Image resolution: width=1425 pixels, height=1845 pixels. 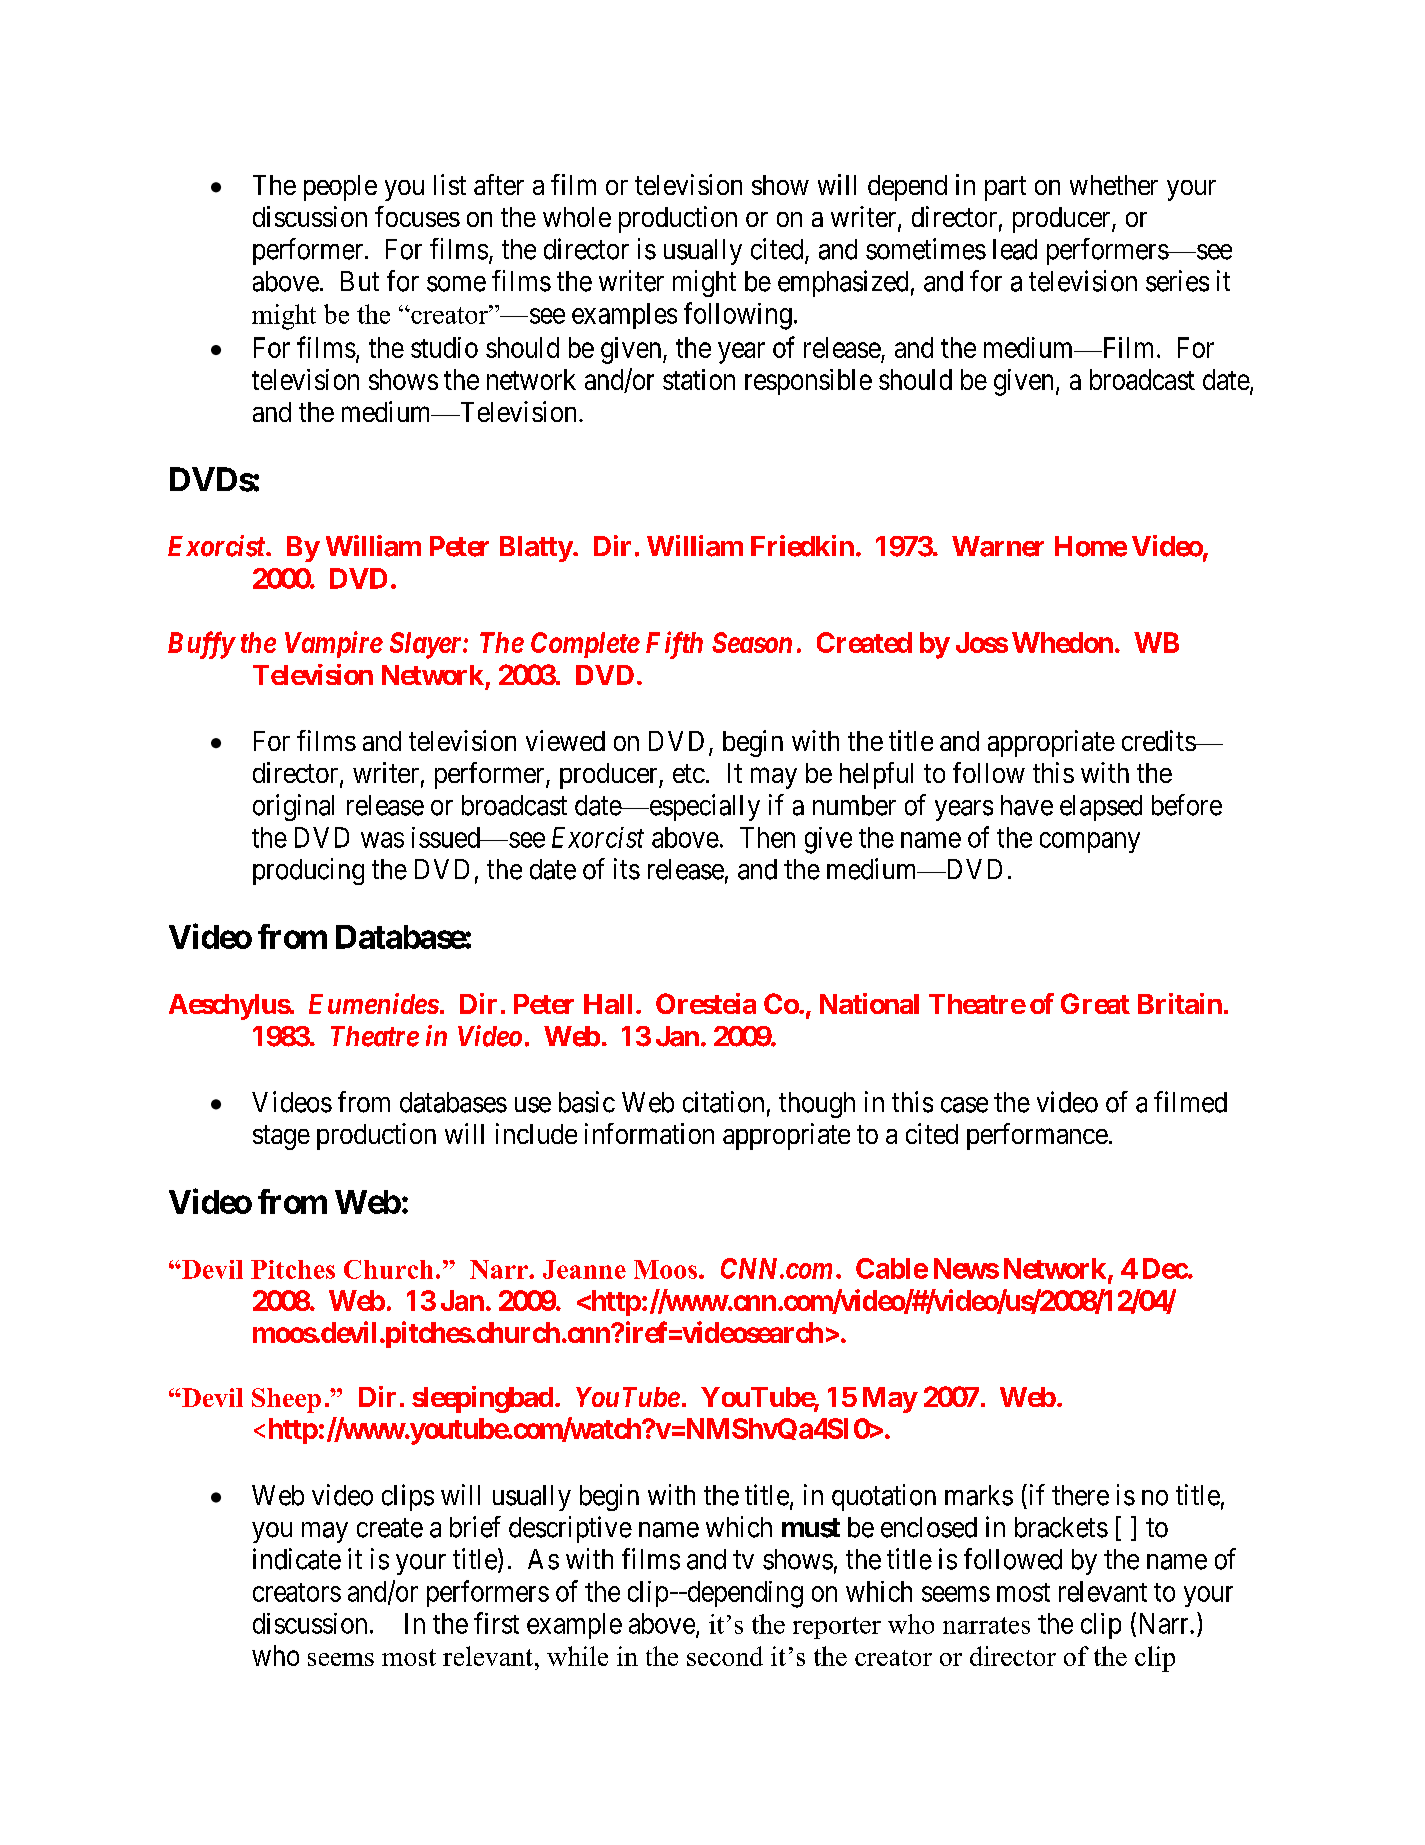 I want to click on Then, so click(x=767, y=837).
